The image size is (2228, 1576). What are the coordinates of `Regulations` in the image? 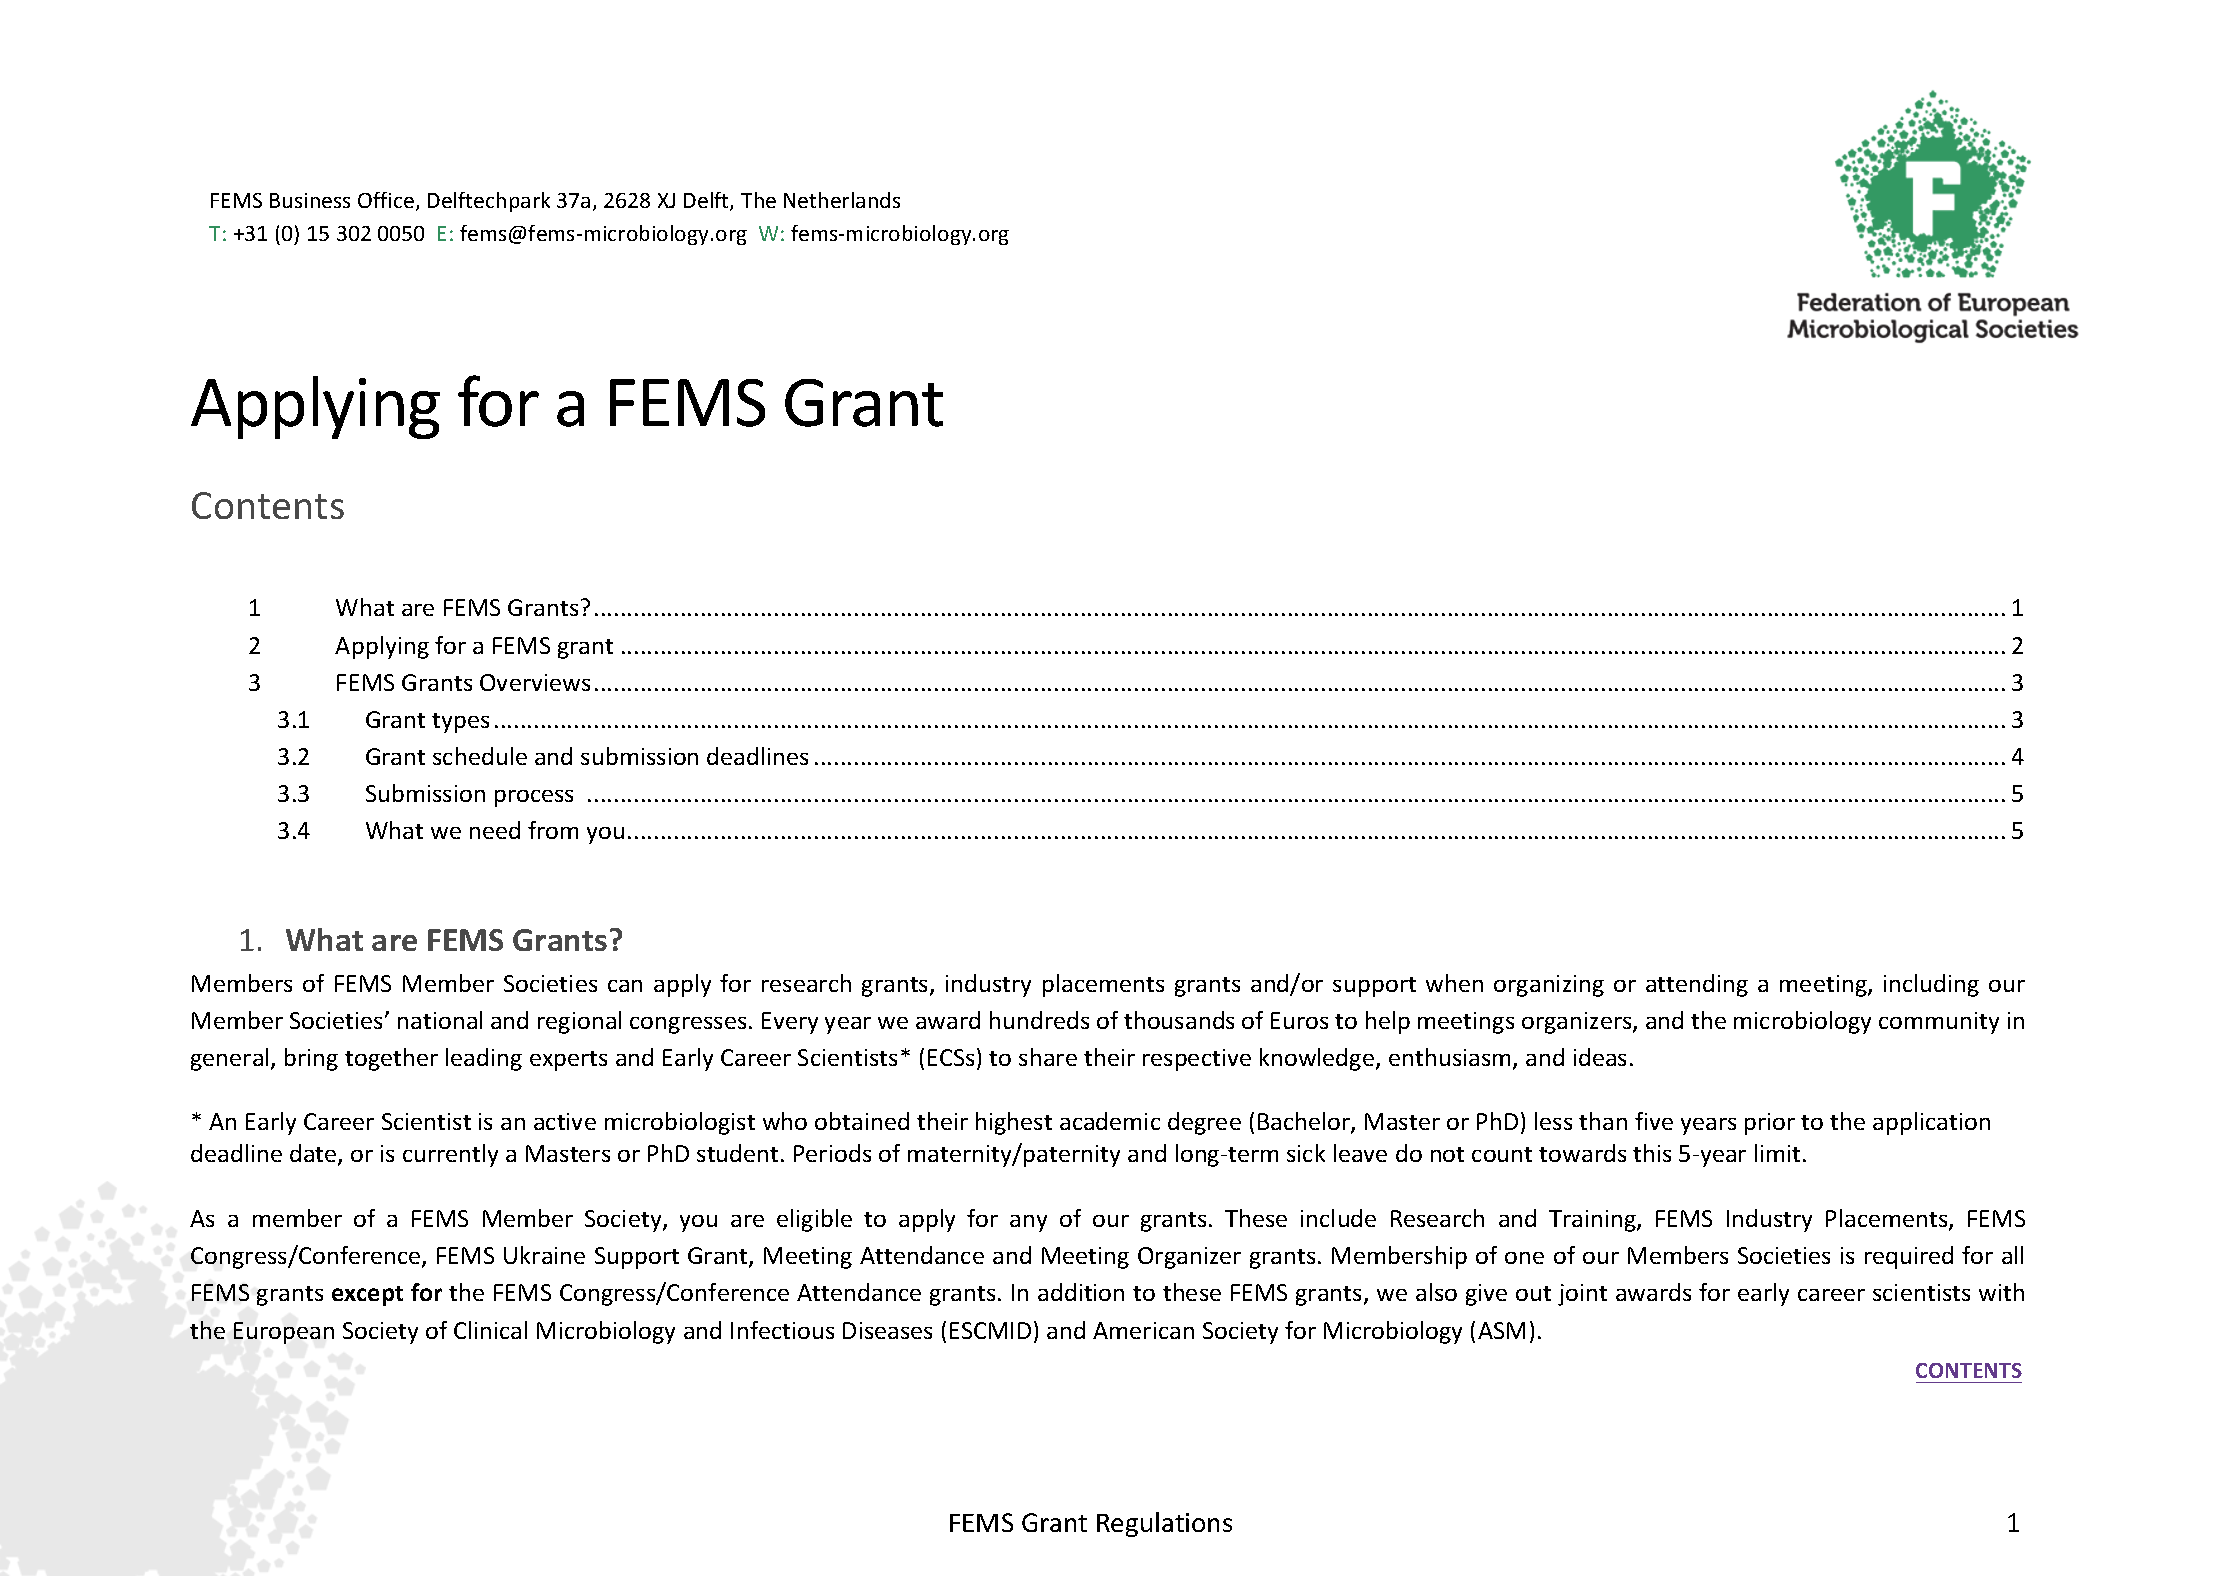 It's located at (1164, 1524).
